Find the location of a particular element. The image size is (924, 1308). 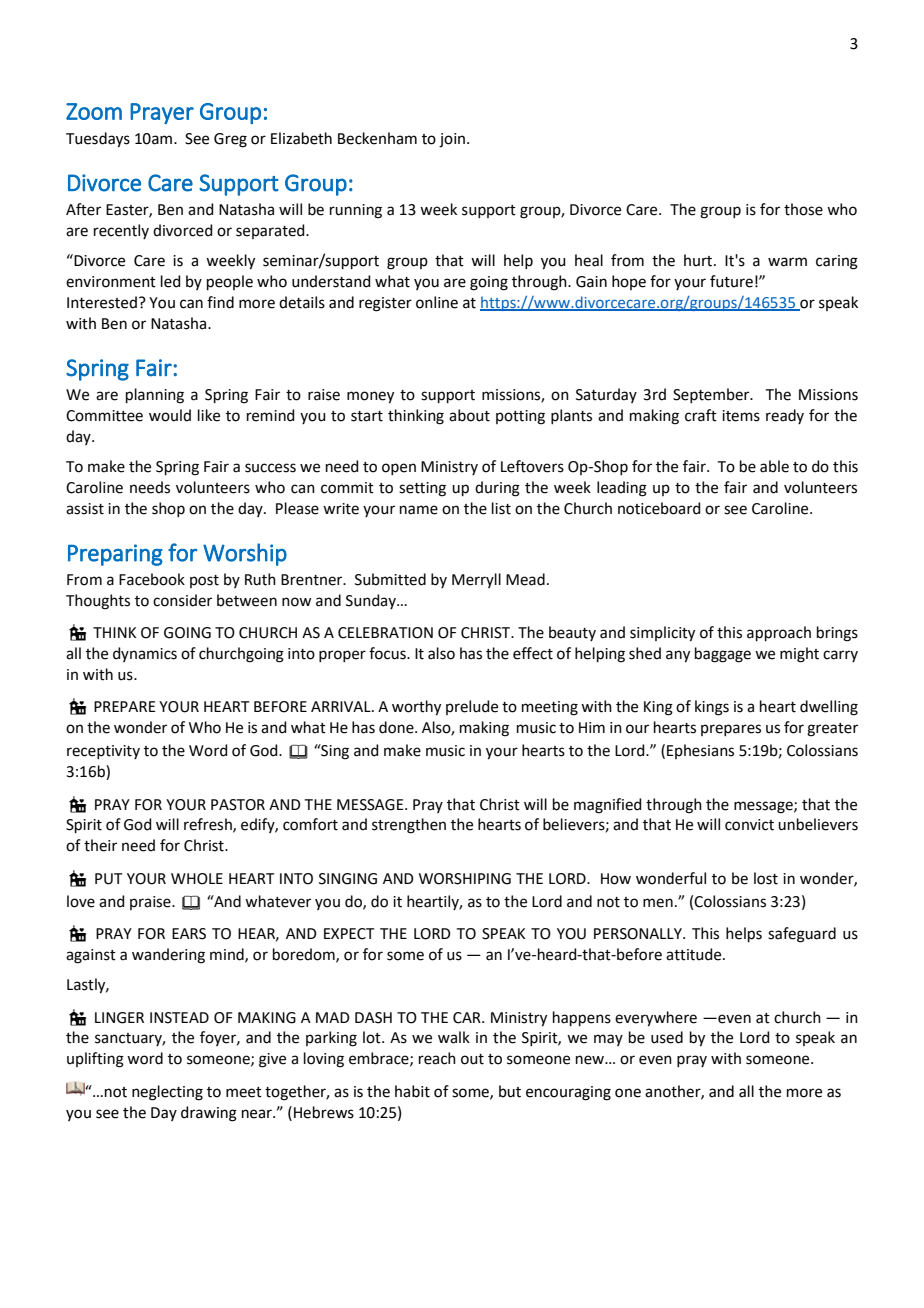

neglecting is located at coordinates (167, 1093).
